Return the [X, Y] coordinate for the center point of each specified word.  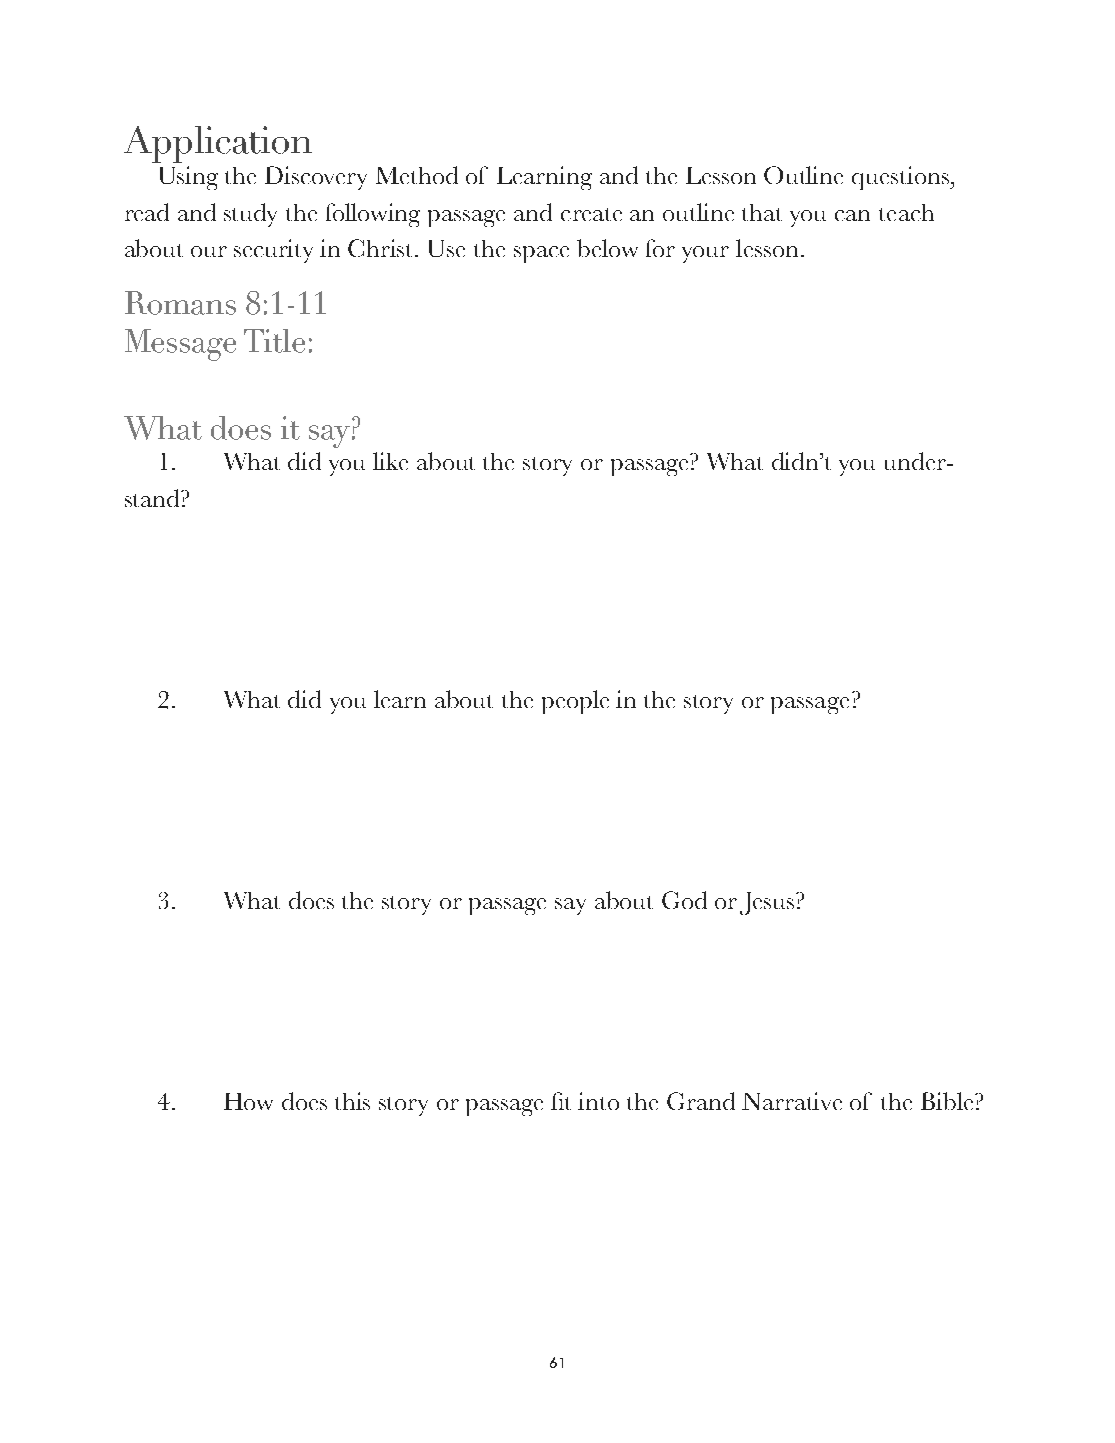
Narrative [792, 1101]
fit [561, 1101]
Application [218, 144]
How [248, 1101]
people [575, 702]
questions [901, 178]
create [591, 214]
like [390, 461]
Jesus [767, 903]
